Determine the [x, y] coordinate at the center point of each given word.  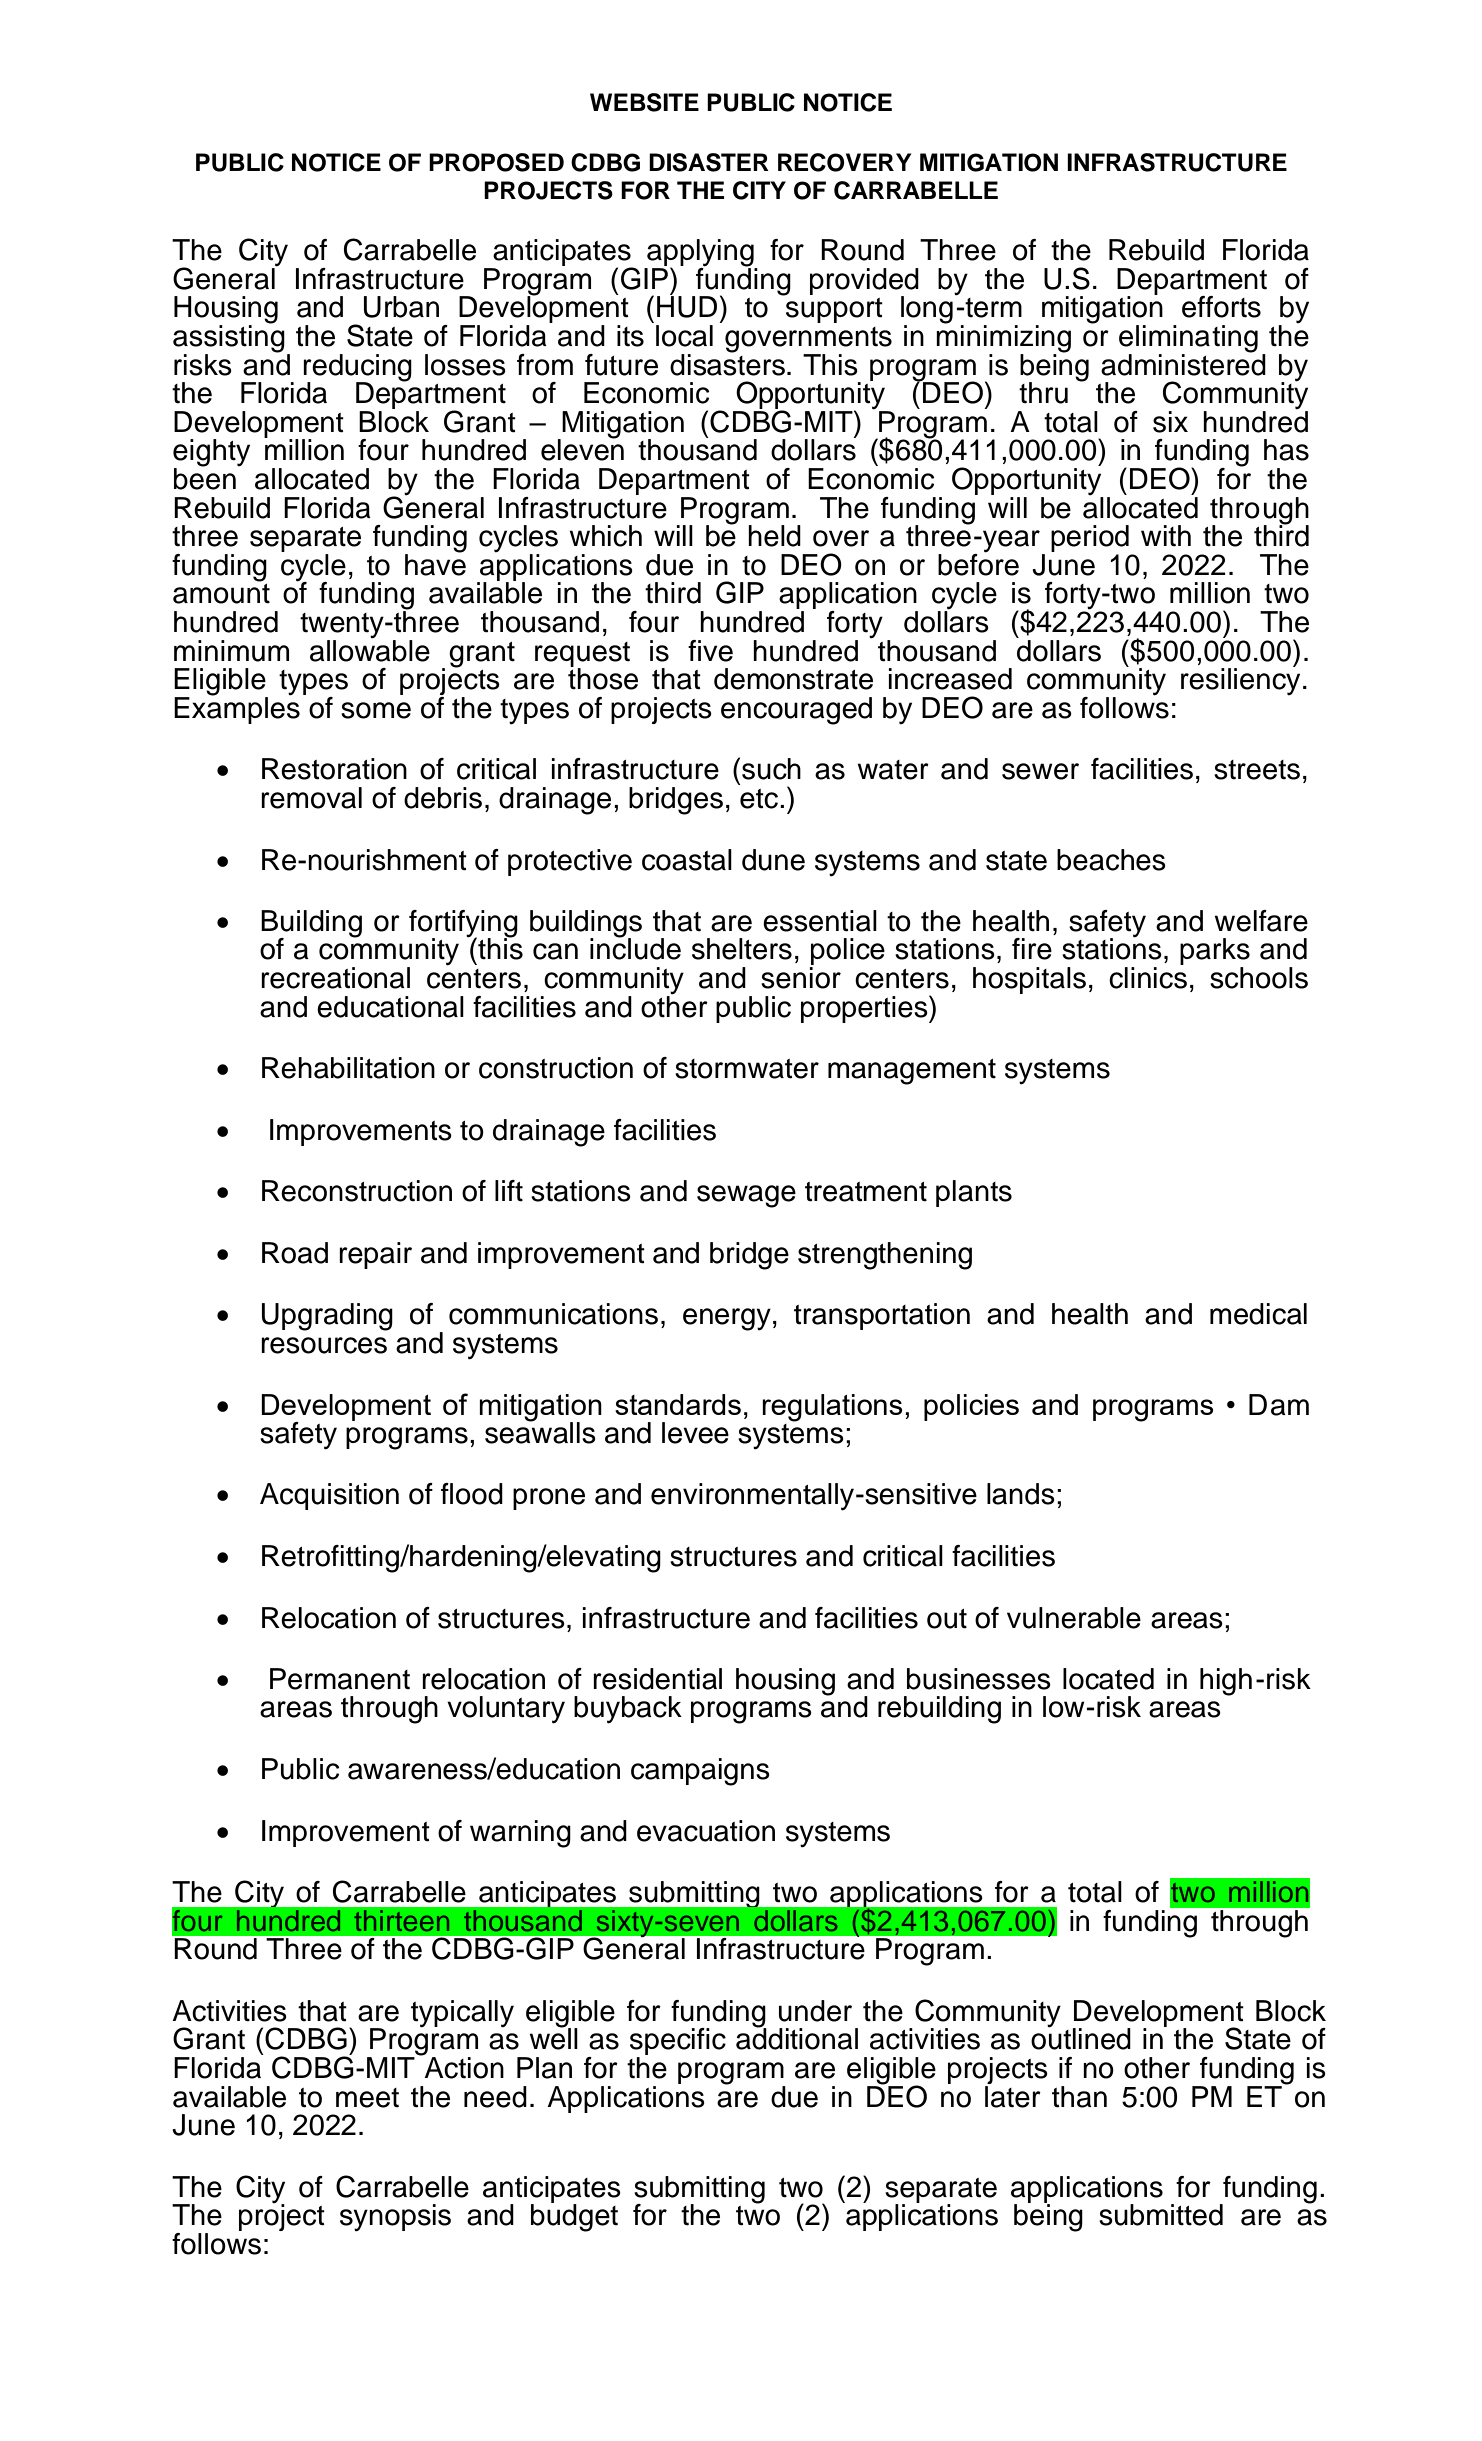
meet [367, 2098]
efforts [1221, 307]
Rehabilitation [348, 1068]
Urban [401, 307]
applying [700, 254]
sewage [746, 1196]
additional [797, 2038]
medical [1258, 1314]
